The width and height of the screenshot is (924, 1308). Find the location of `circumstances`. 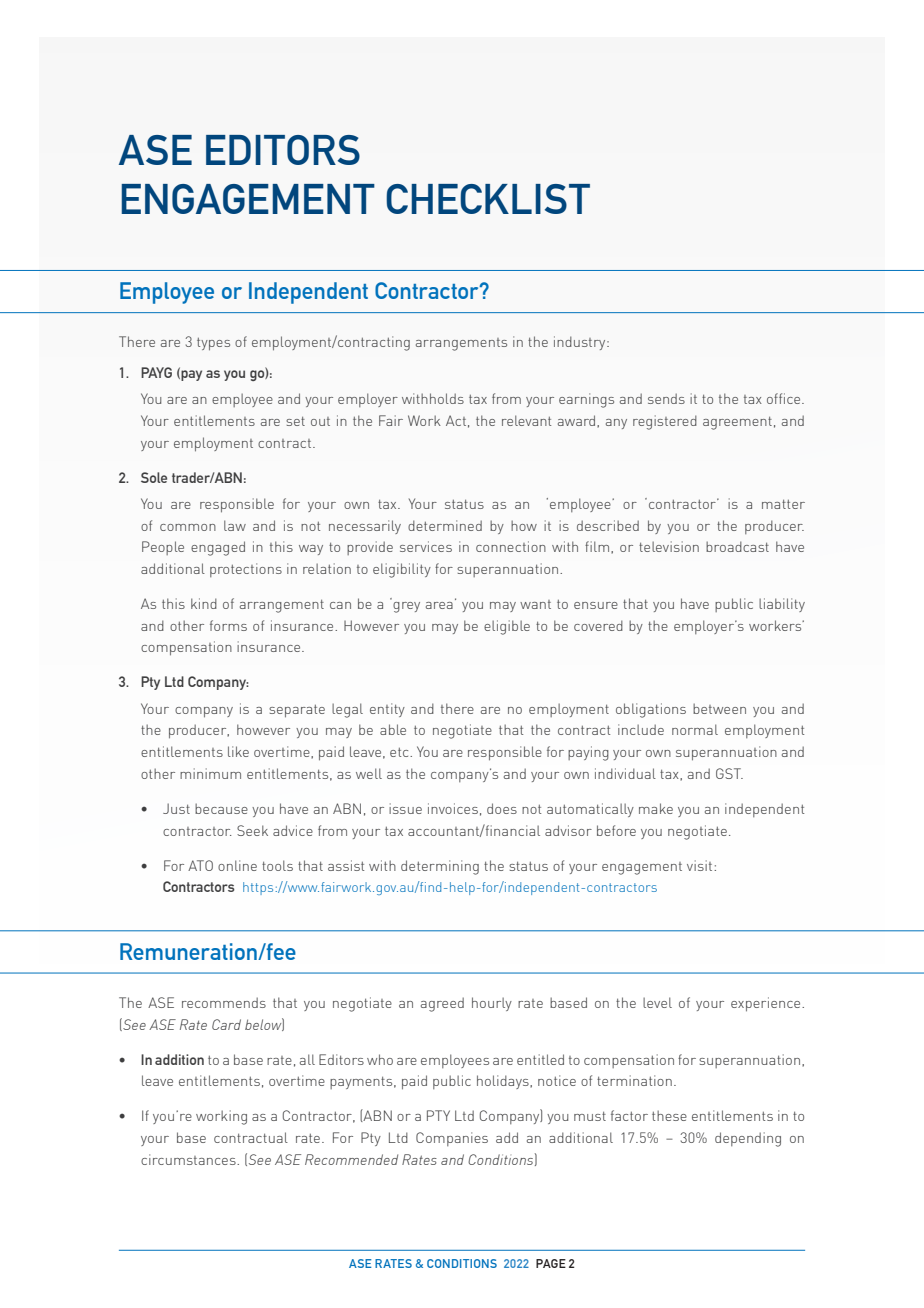

circumstances is located at coordinates (189, 1159).
